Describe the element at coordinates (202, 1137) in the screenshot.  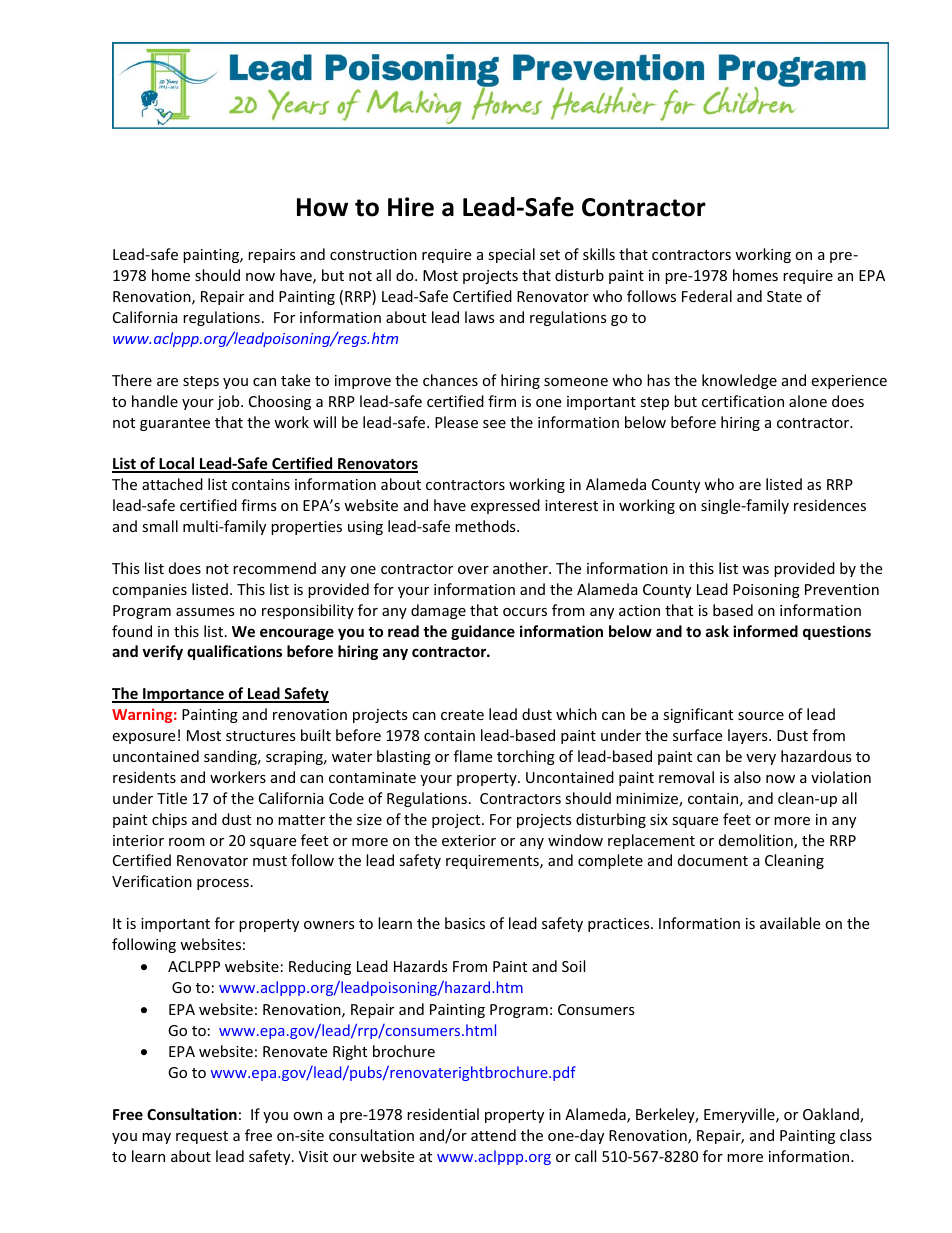
I see `request` at that location.
